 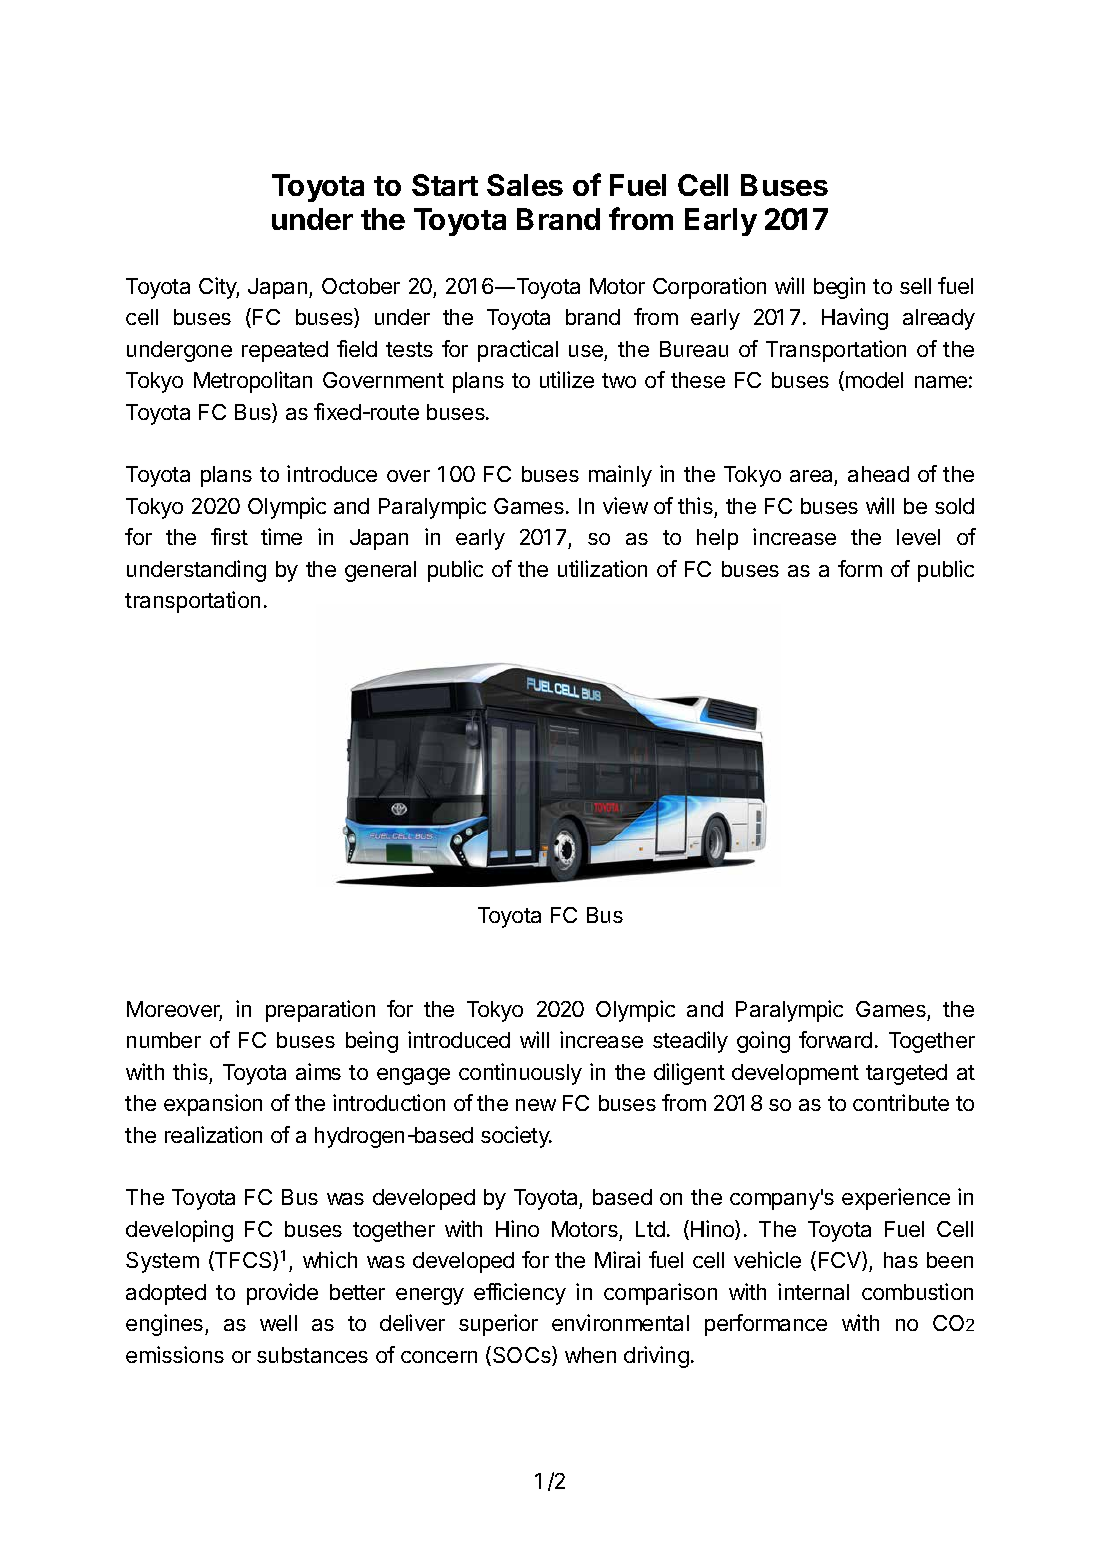 What do you see at coordinates (520, 1294) in the screenshot?
I see `efficiency` at bounding box center [520, 1294].
